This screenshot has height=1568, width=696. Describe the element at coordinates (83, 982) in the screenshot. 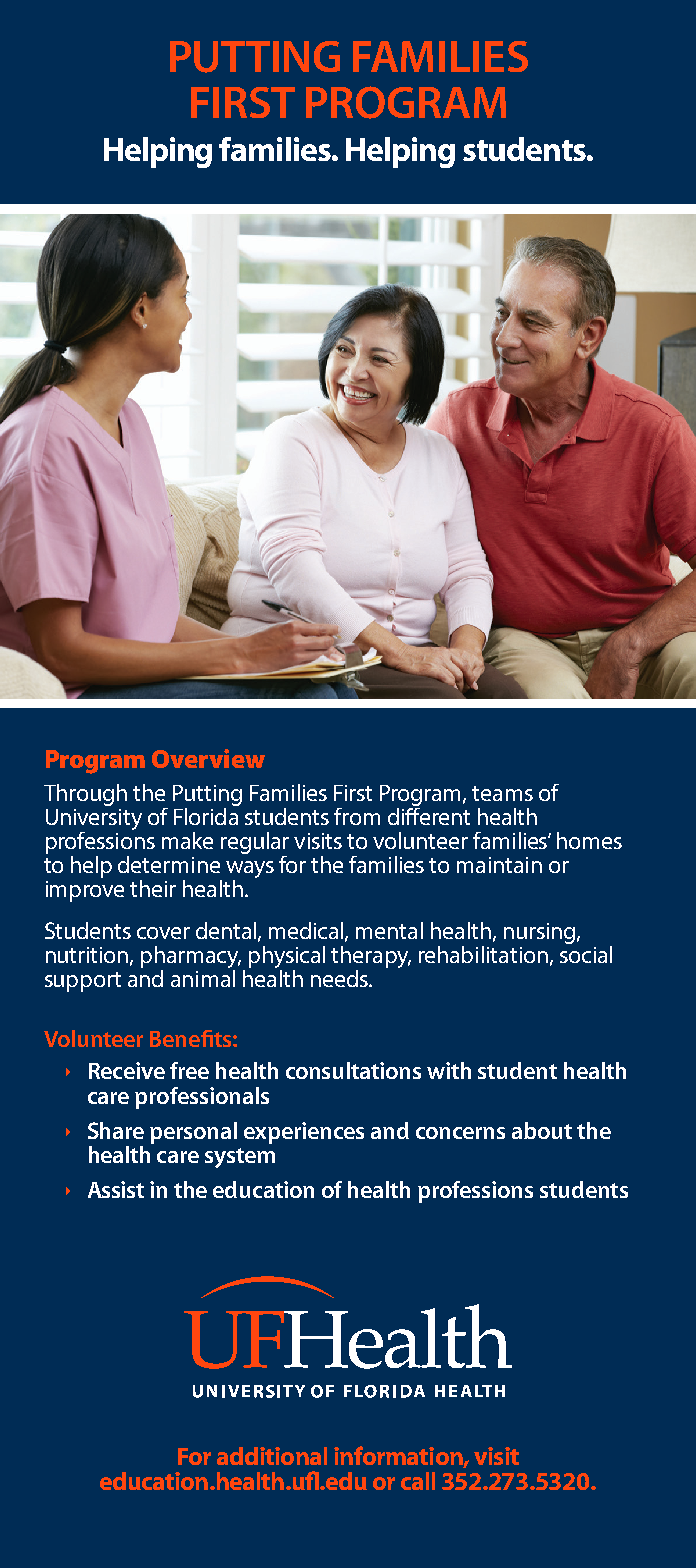

I see `support` at that location.
